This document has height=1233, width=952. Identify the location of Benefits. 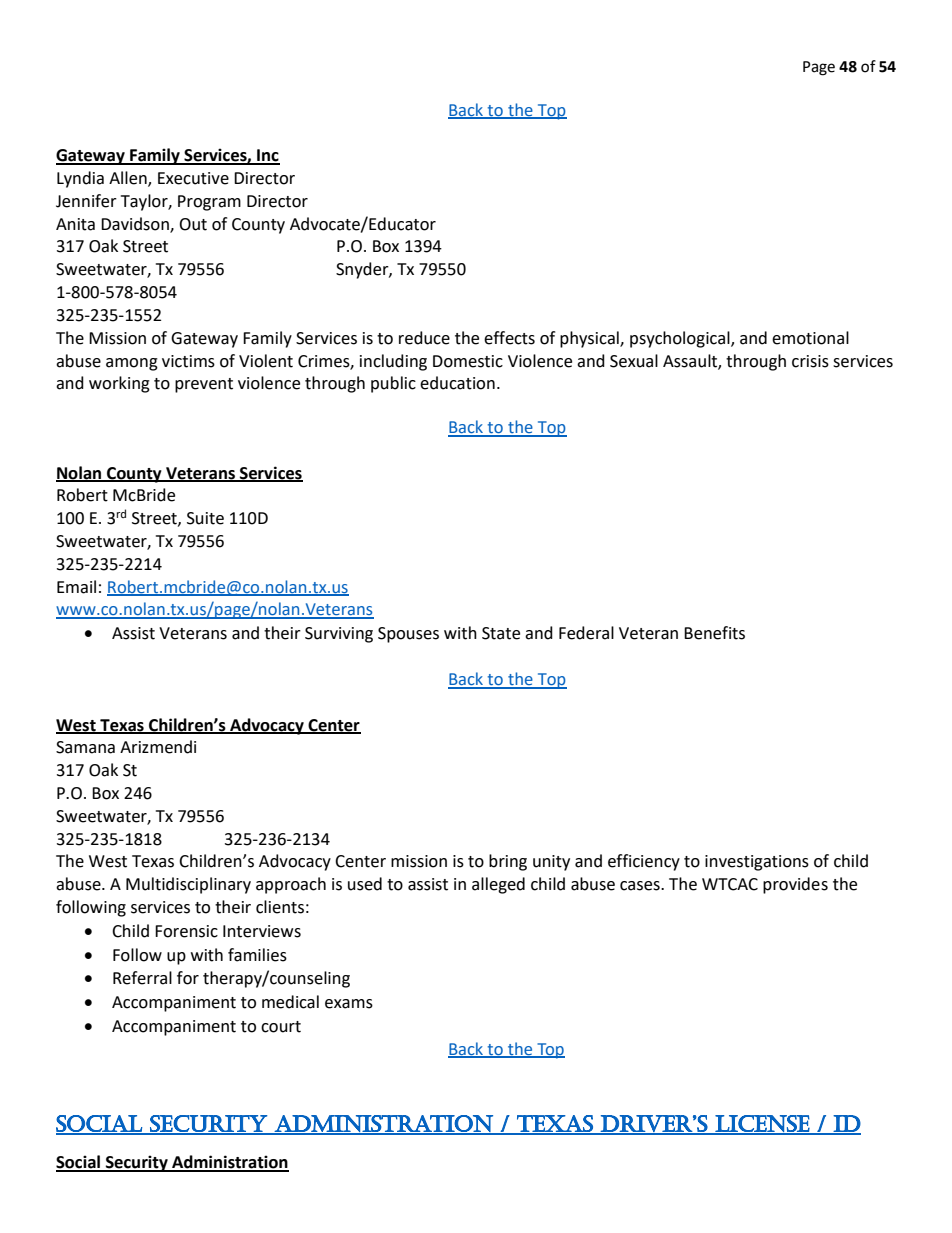
(714, 633).
